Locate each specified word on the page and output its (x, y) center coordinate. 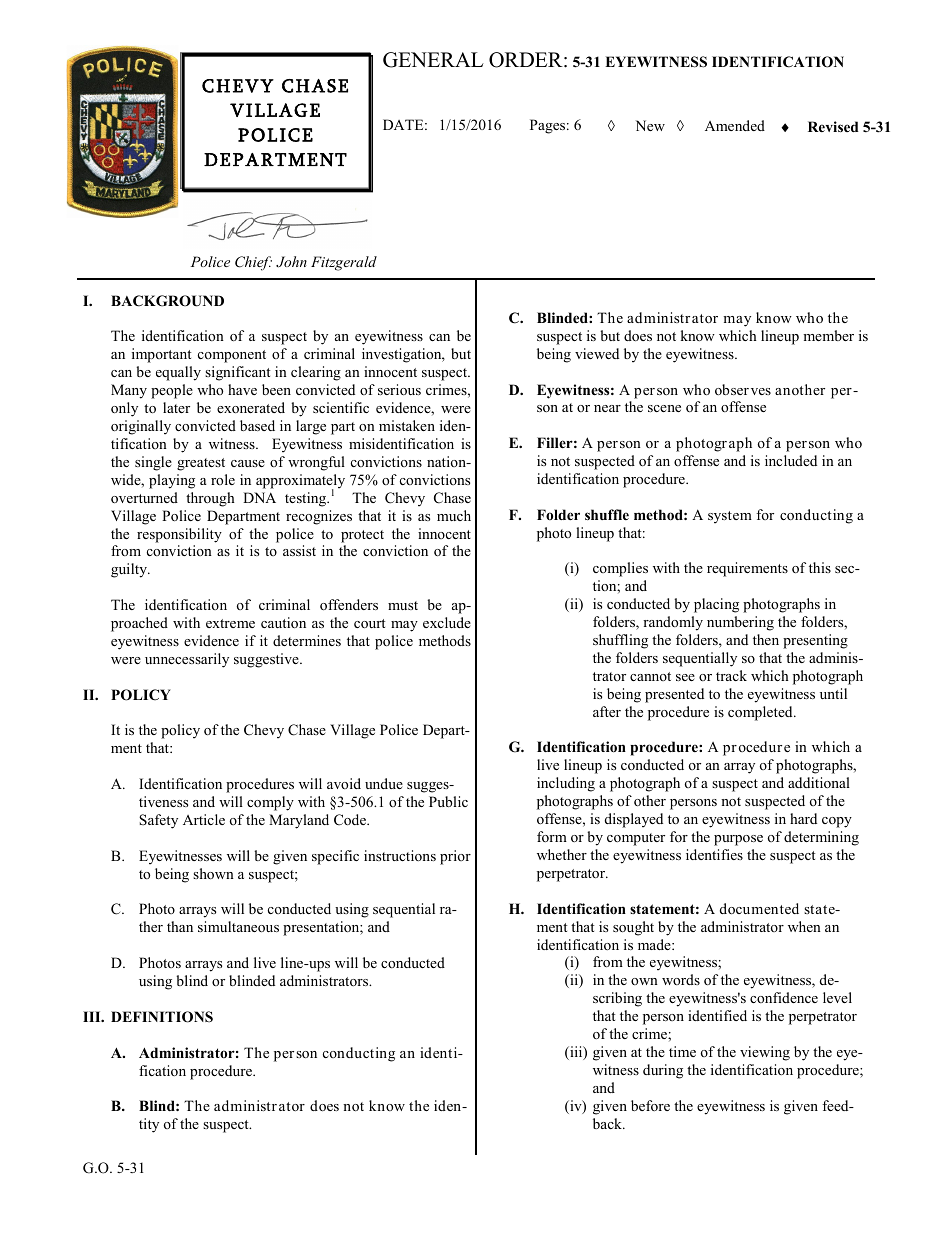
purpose (738, 840)
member (828, 335)
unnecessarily (187, 660)
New (650, 125)
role (223, 479)
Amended (735, 125)
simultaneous (238, 926)
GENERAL (433, 60)
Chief (253, 263)
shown (213, 873)
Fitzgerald (344, 263)
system (730, 517)
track (731, 675)
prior (455, 857)
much (454, 515)
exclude (447, 622)
